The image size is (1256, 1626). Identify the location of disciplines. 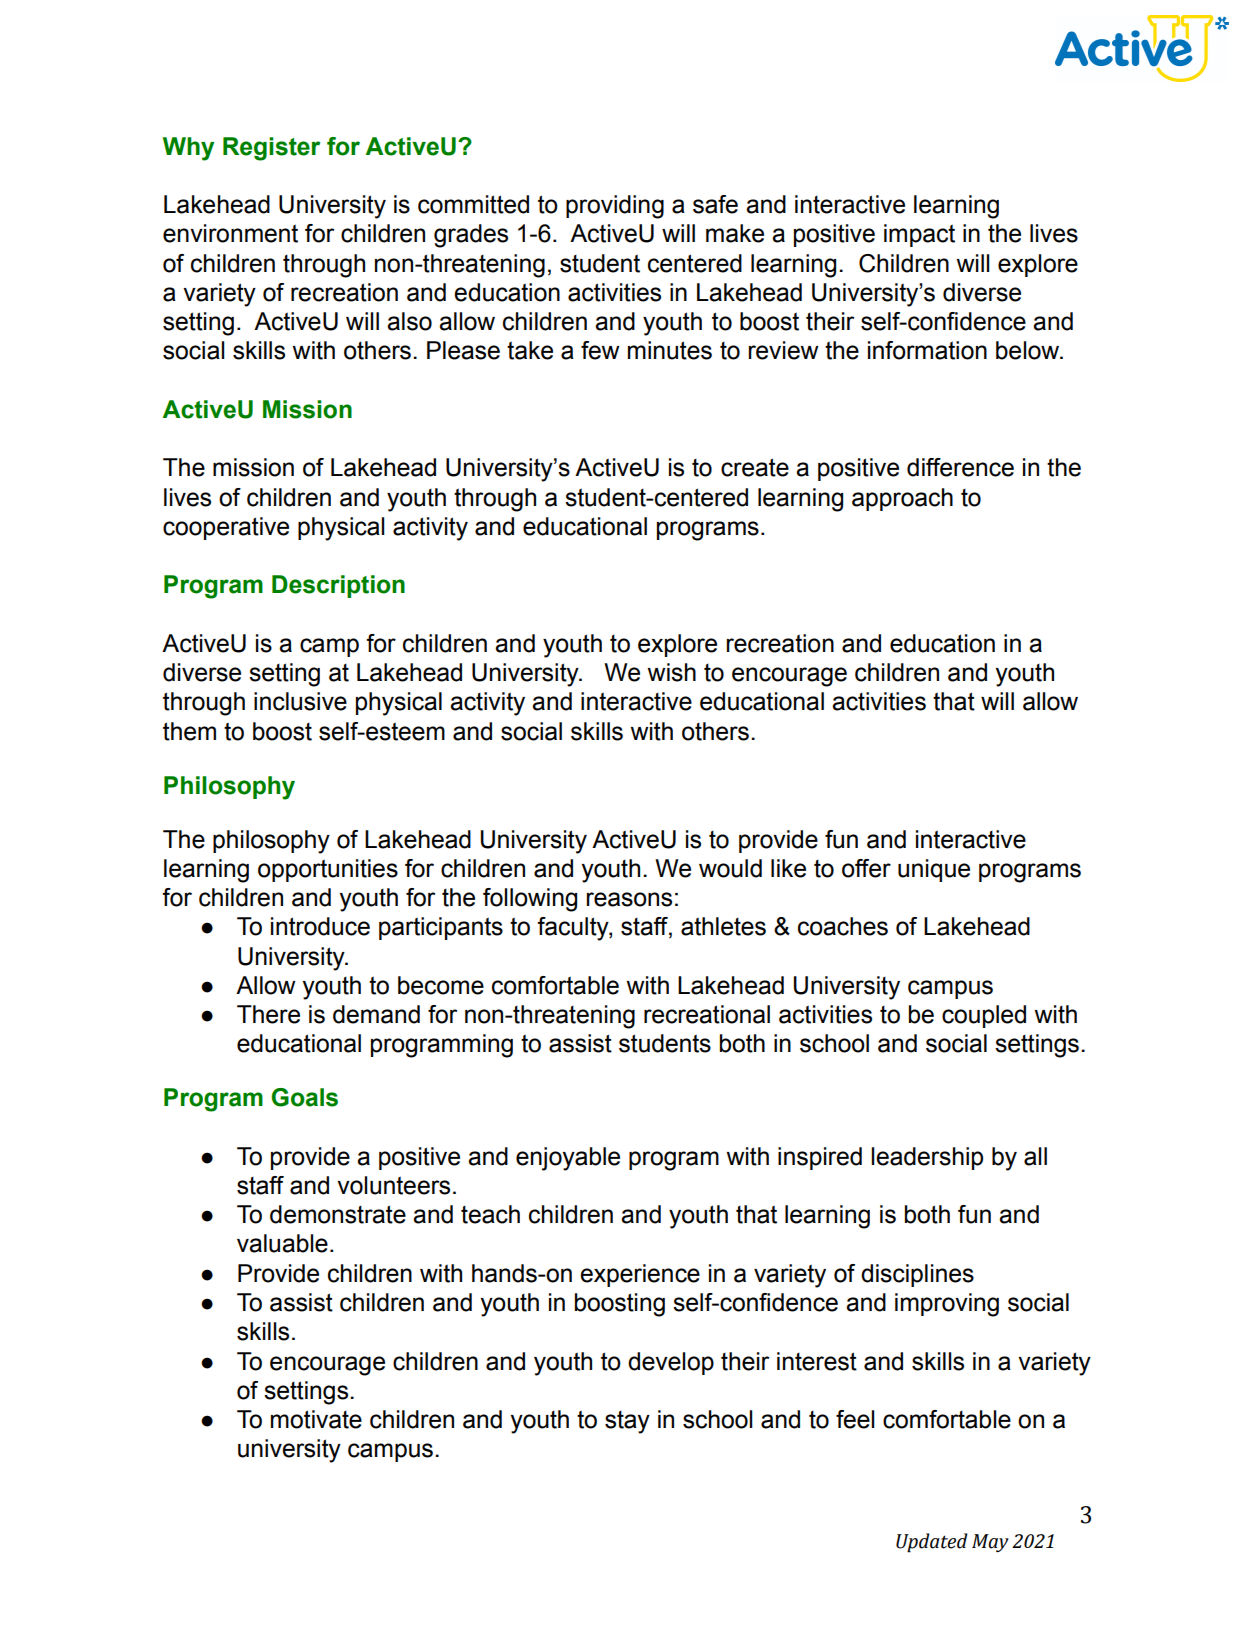
(917, 1275).
